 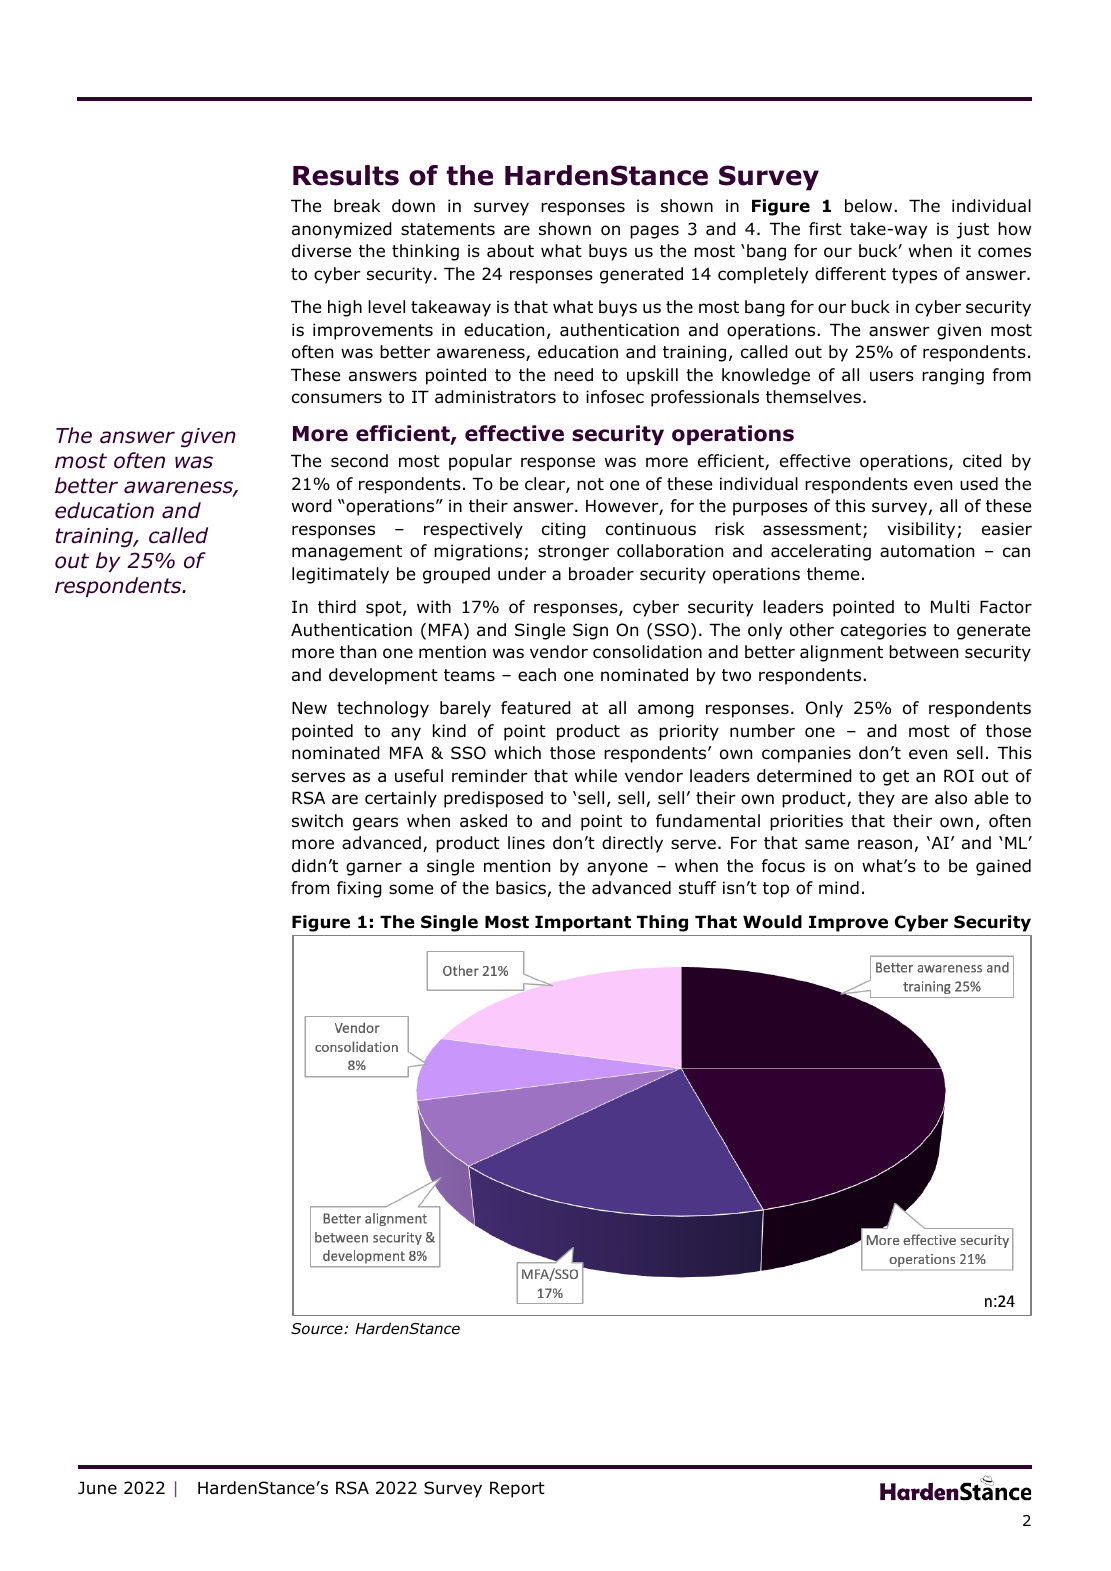 I want to click on Would, so click(x=772, y=922).
